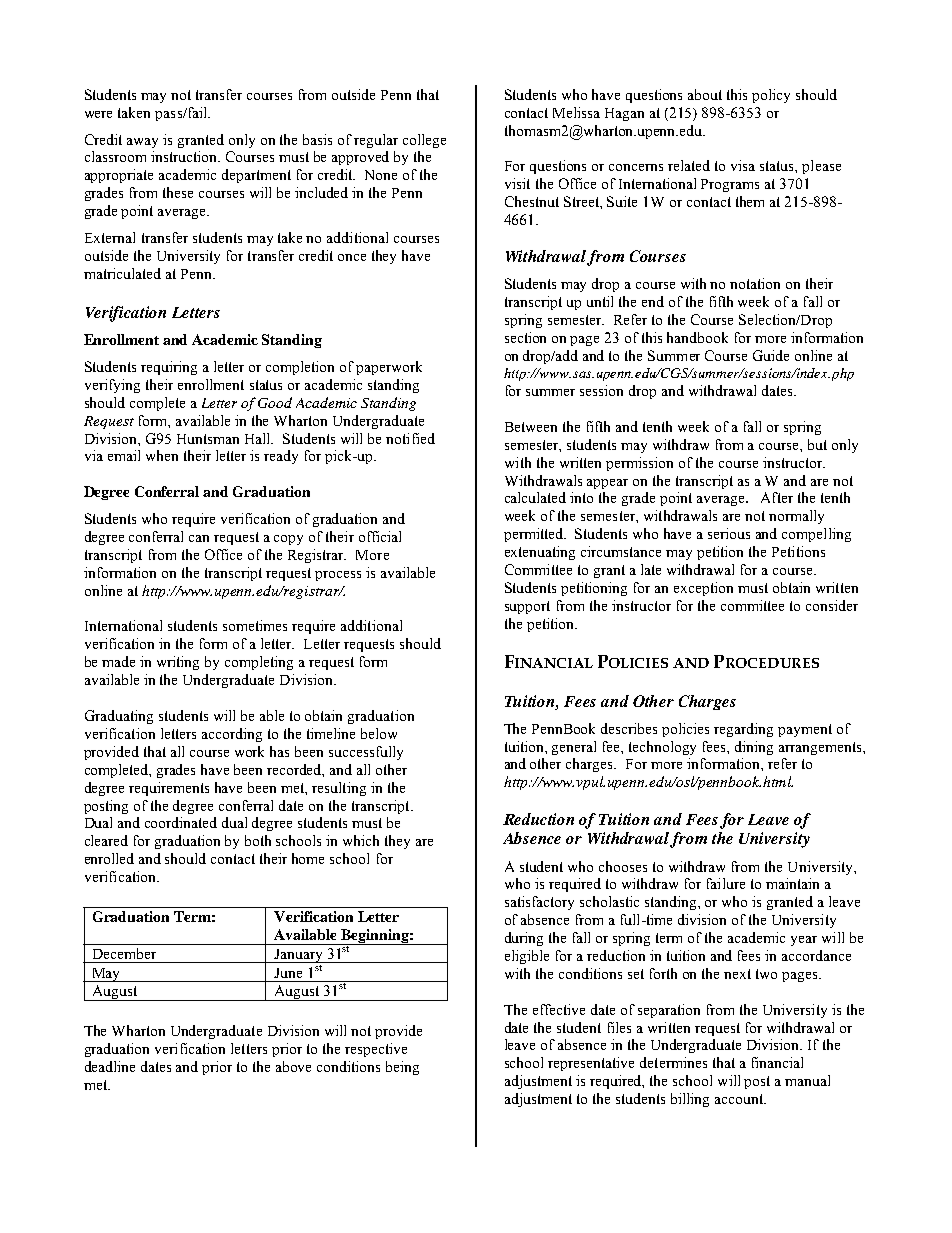 The height and width of the page is (1233, 952). Describe the element at coordinates (110, 1066) in the page. I see `deadline` at that location.
